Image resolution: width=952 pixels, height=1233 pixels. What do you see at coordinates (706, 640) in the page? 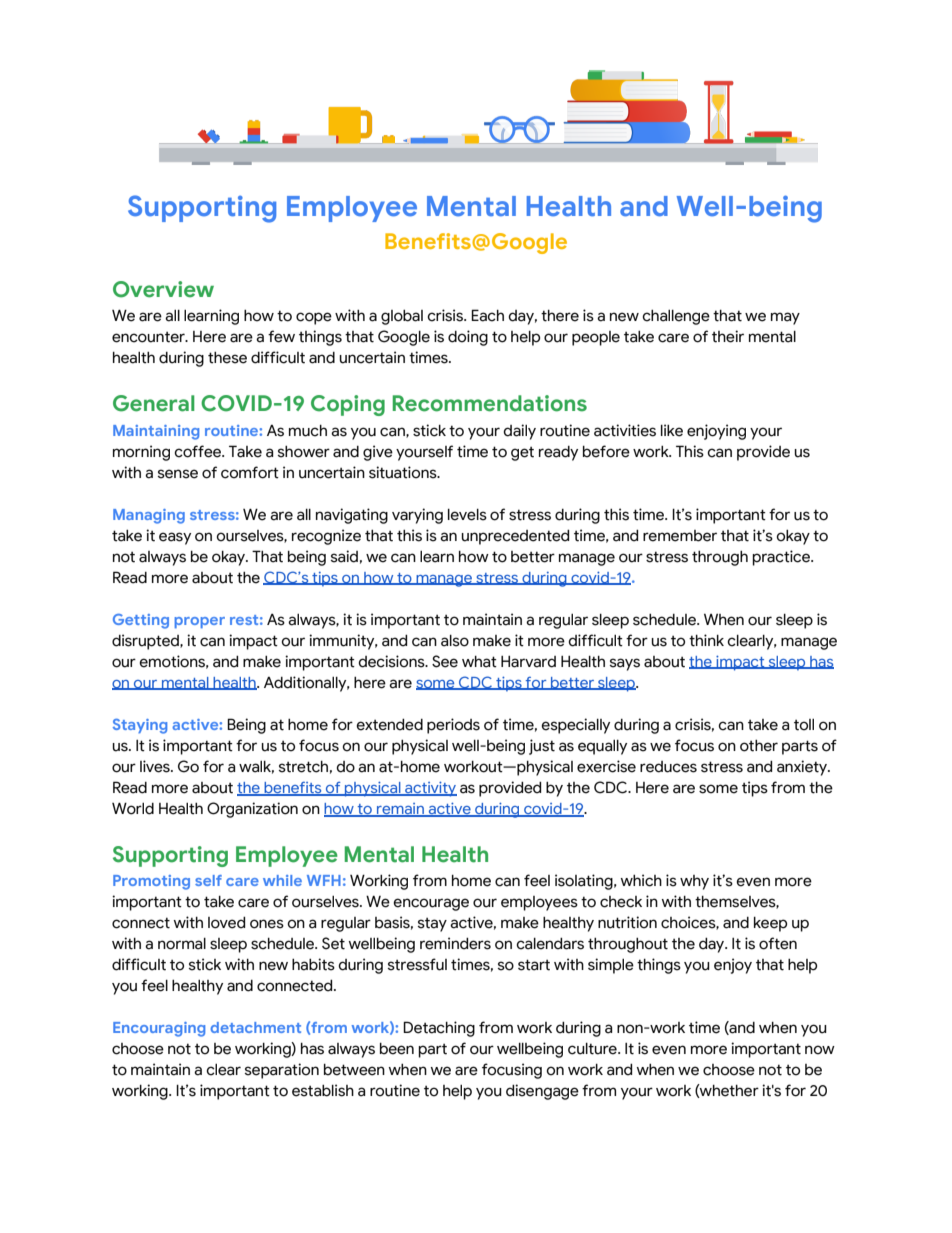
I see `think` at bounding box center [706, 640].
